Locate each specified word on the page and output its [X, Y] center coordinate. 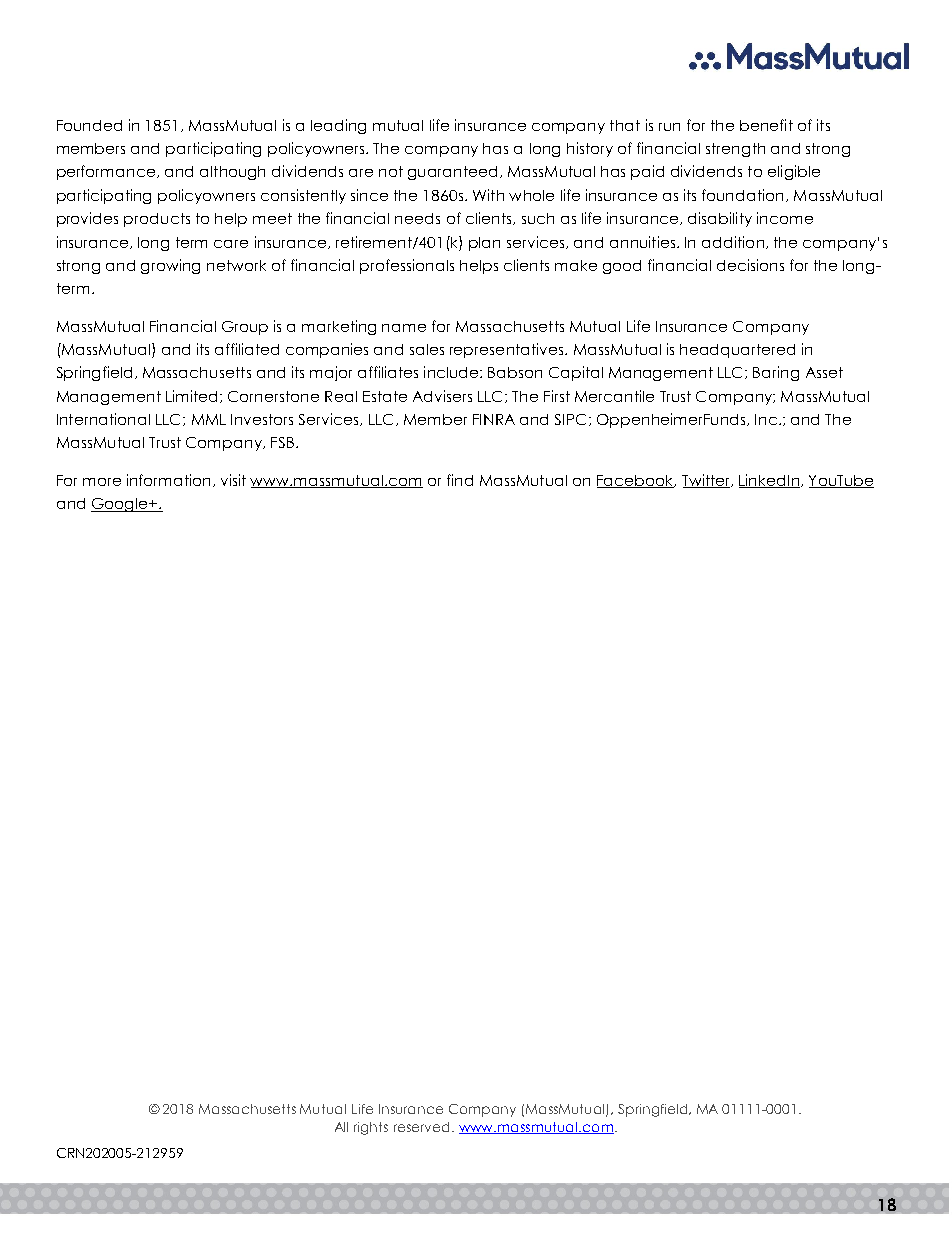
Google [120, 505]
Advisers [442, 396]
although [232, 173]
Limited [193, 396]
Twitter [707, 481]
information [168, 480]
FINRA [494, 419]
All [341, 1127]
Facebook [636, 481]
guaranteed [452, 173]
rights [371, 1128]
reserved [423, 1127]
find [460, 480]
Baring [776, 373]
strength [735, 150]
